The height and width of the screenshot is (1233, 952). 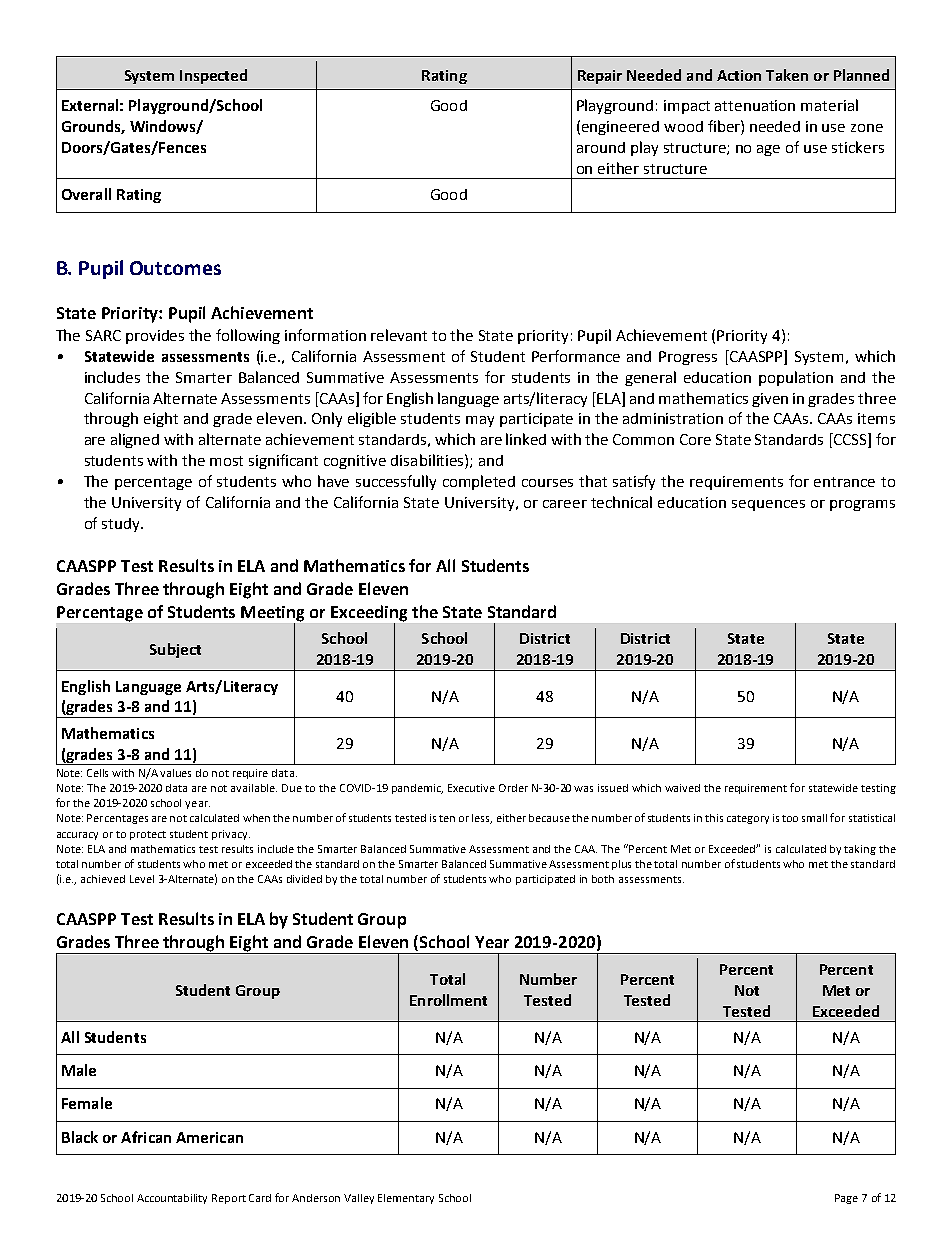 I want to click on attenuation, so click(x=755, y=105).
